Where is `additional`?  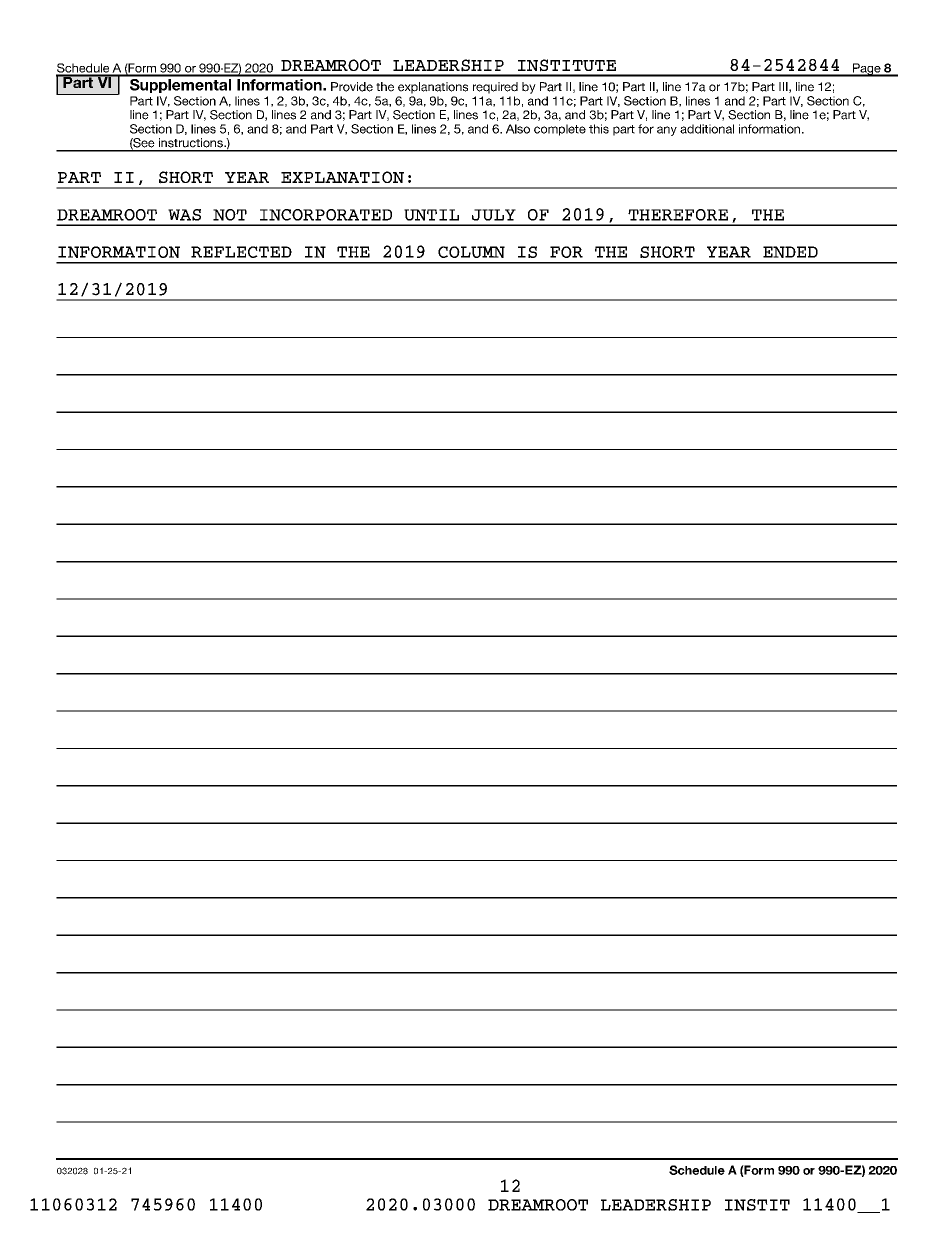 additional is located at coordinates (707, 129).
